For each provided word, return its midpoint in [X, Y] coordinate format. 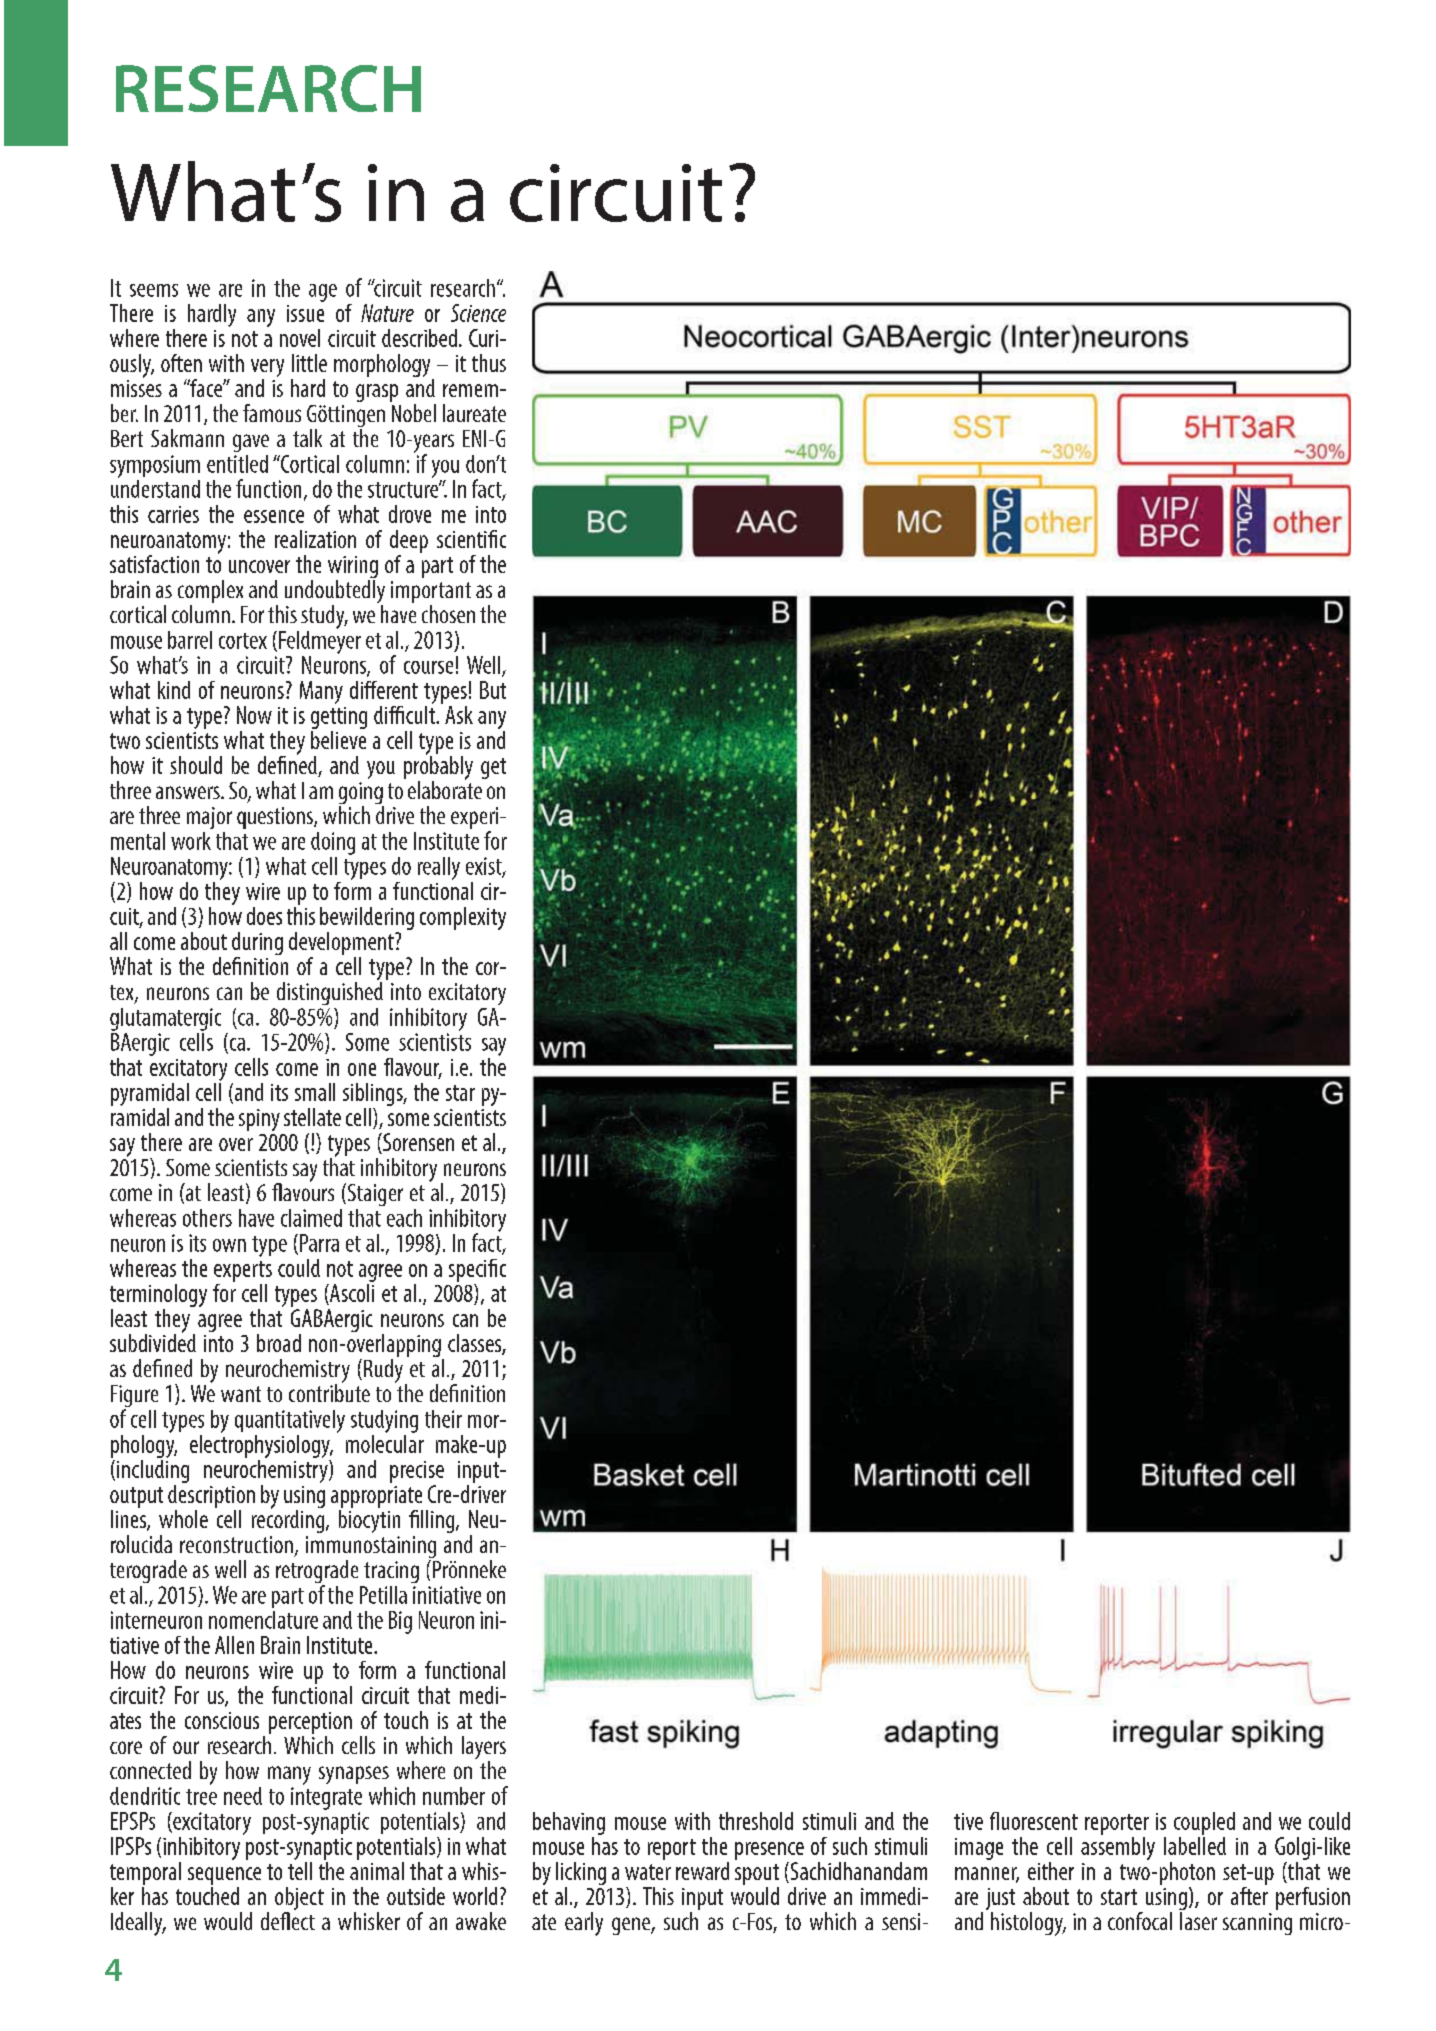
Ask [459, 715]
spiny [259, 1120]
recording [289, 1520]
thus [489, 363]
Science [478, 313]
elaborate [445, 789]
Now [254, 715]
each [404, 1218]
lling [439, 1521]
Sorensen [417, 1143]
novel [300, 338]
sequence [224, 1876]
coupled [1204, 1823]
